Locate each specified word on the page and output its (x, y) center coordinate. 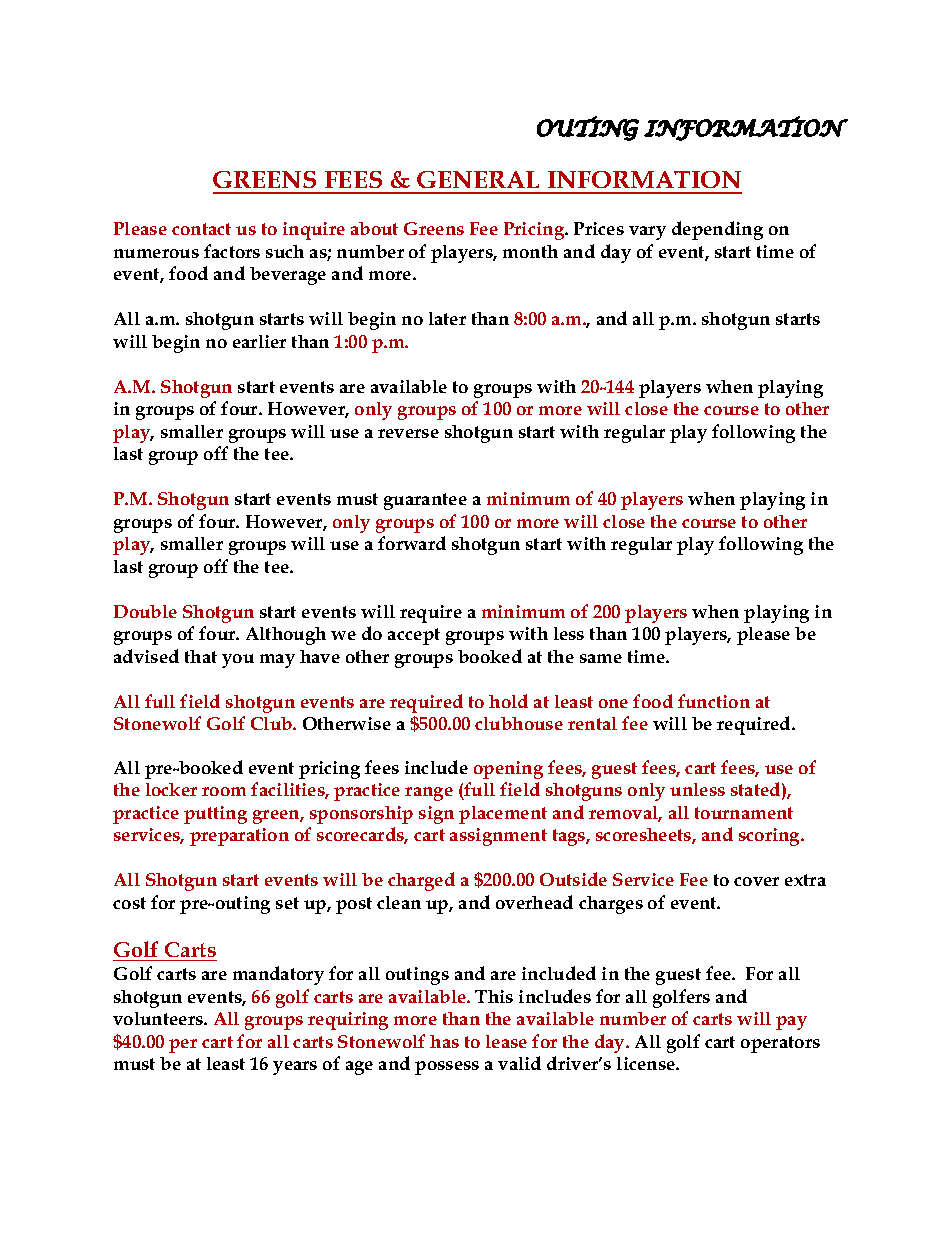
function (714, 701)
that (201, 656)
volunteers (159, 1018)
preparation (239, 837)
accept (414, 636)
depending (717, 230)
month (530, 251)
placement (503, 815)
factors (232, 251)
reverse (408, 433)
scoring (771, 837)
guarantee (425, 501)
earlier (259, 341)
